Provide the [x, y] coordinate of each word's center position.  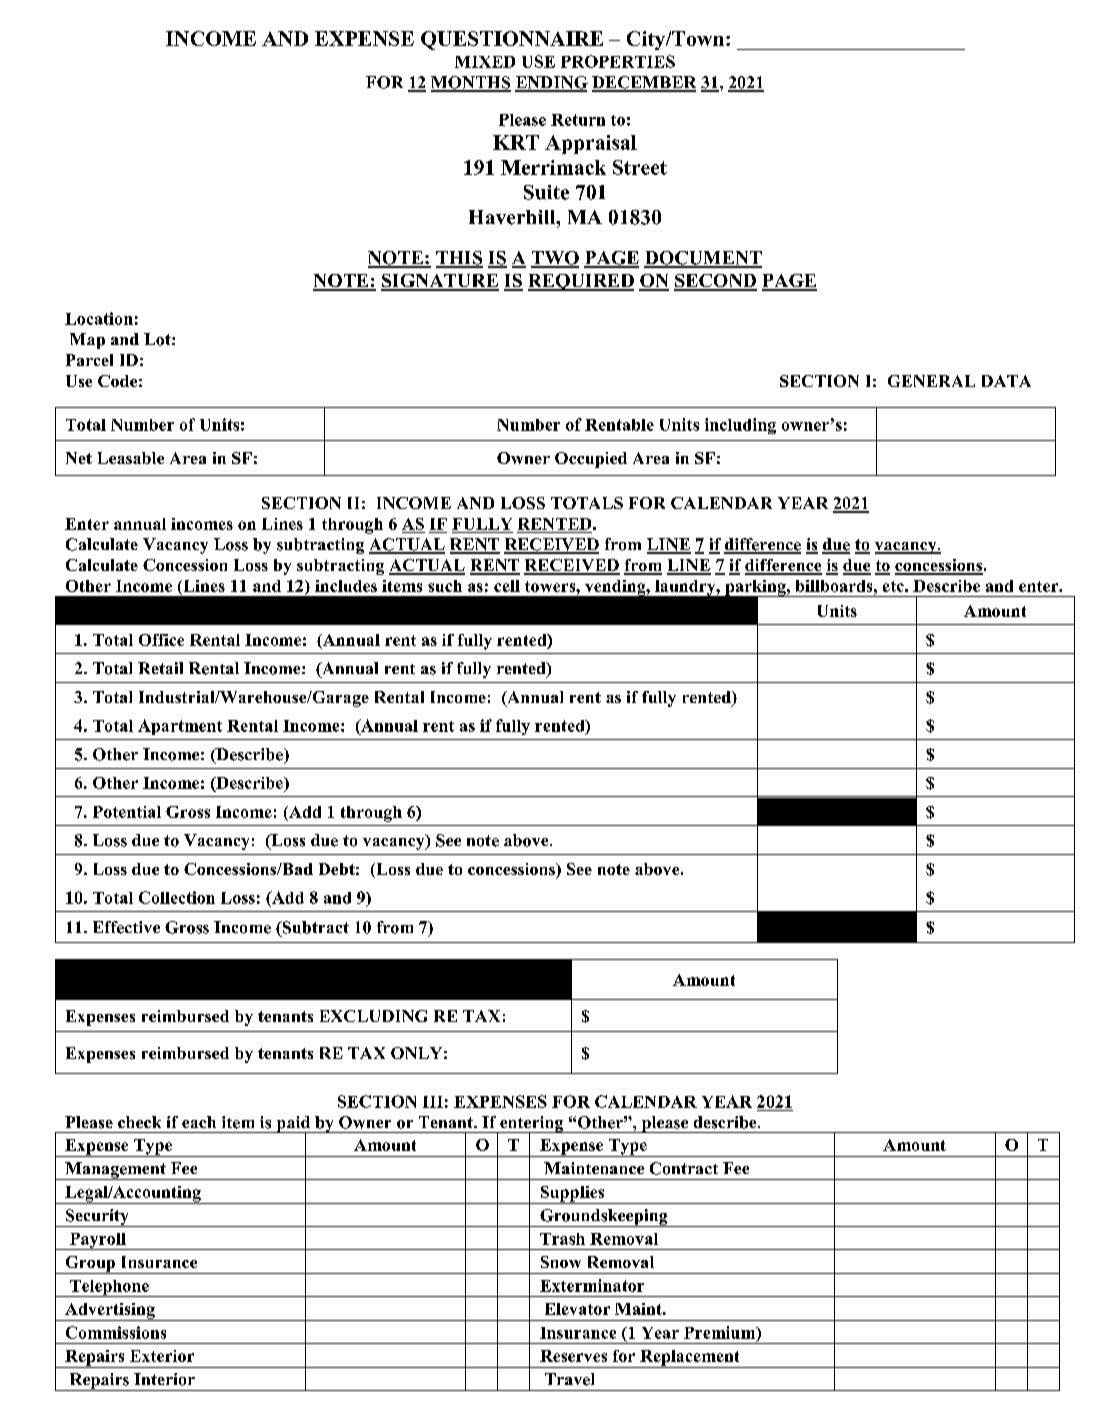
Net [79, 458]
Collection [177, 897]
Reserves [573, 1356]
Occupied [591, 460]
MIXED [485, 62]
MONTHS [471, 83]
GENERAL [931, 381]
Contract [684, 1168]
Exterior [162, 1356]
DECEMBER [644, 83]
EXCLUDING [373, 1016]
